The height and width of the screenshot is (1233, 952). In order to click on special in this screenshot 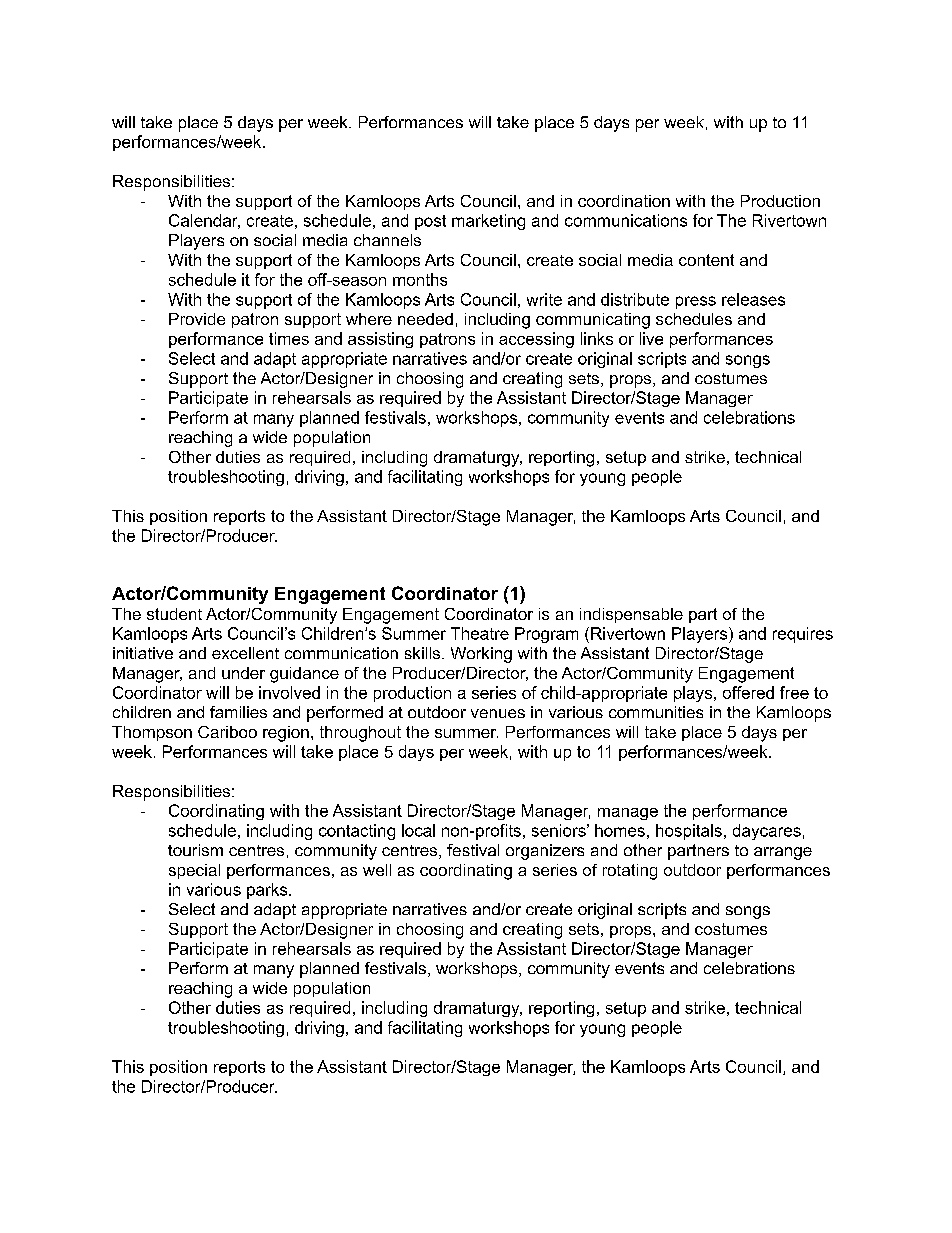, I will do `click(194, 871)`.
